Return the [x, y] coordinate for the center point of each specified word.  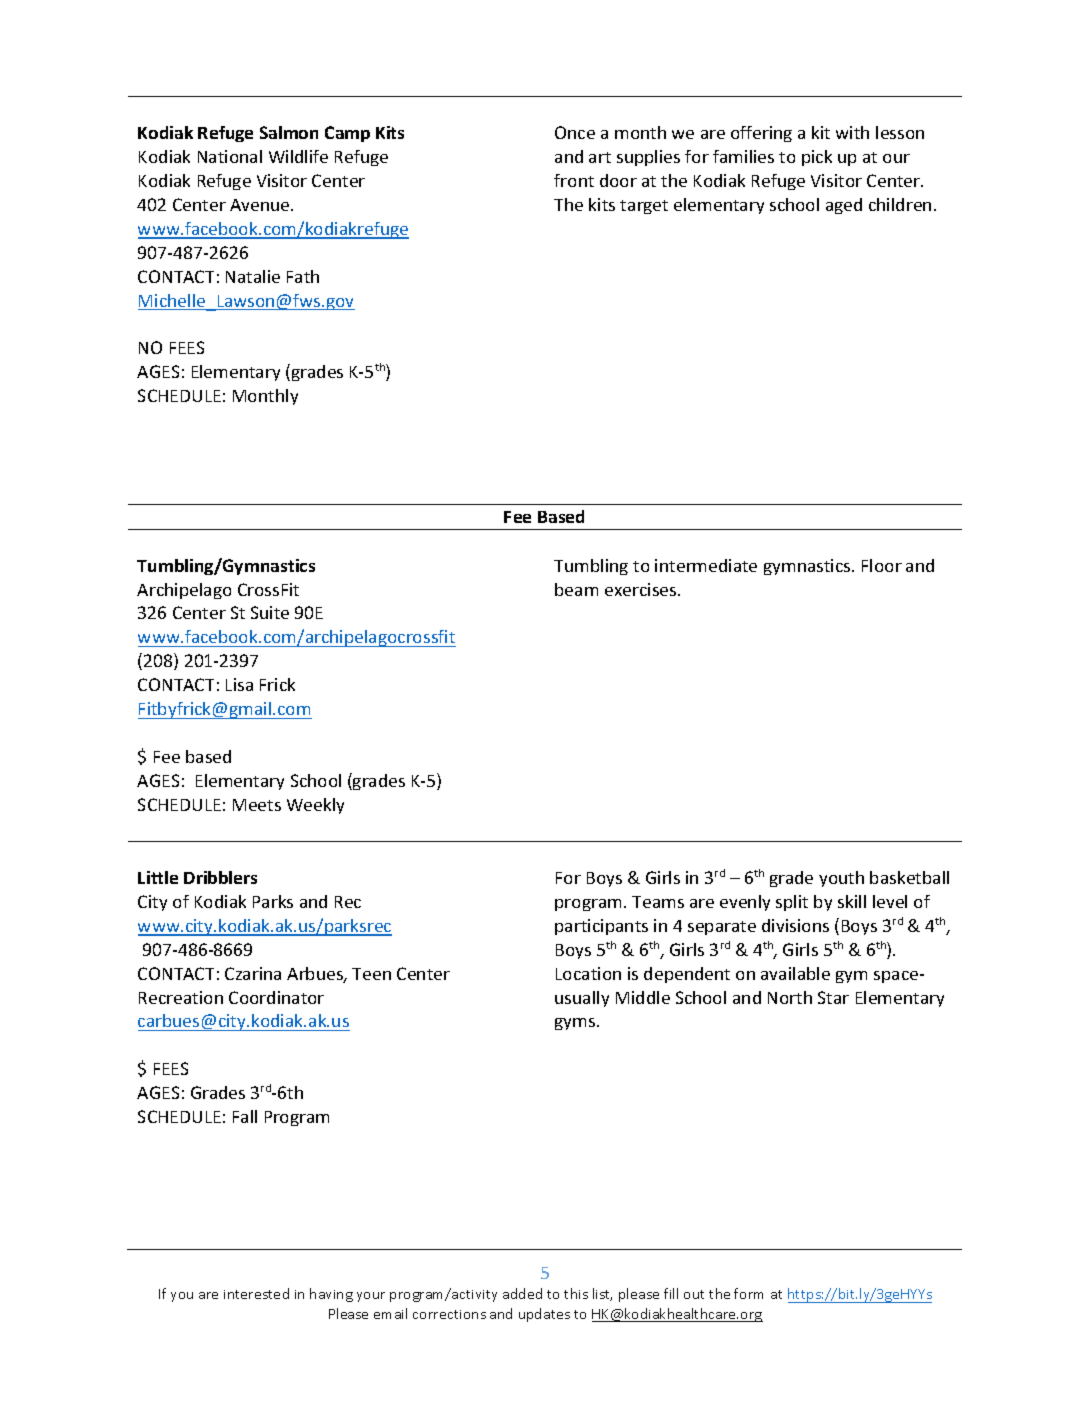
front [574, 180]
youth [841, 879]
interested [256, 1293]
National [230, 156]
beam [576, 589]
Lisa [239, 684]
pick [817, 158]
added [522, 1293]
